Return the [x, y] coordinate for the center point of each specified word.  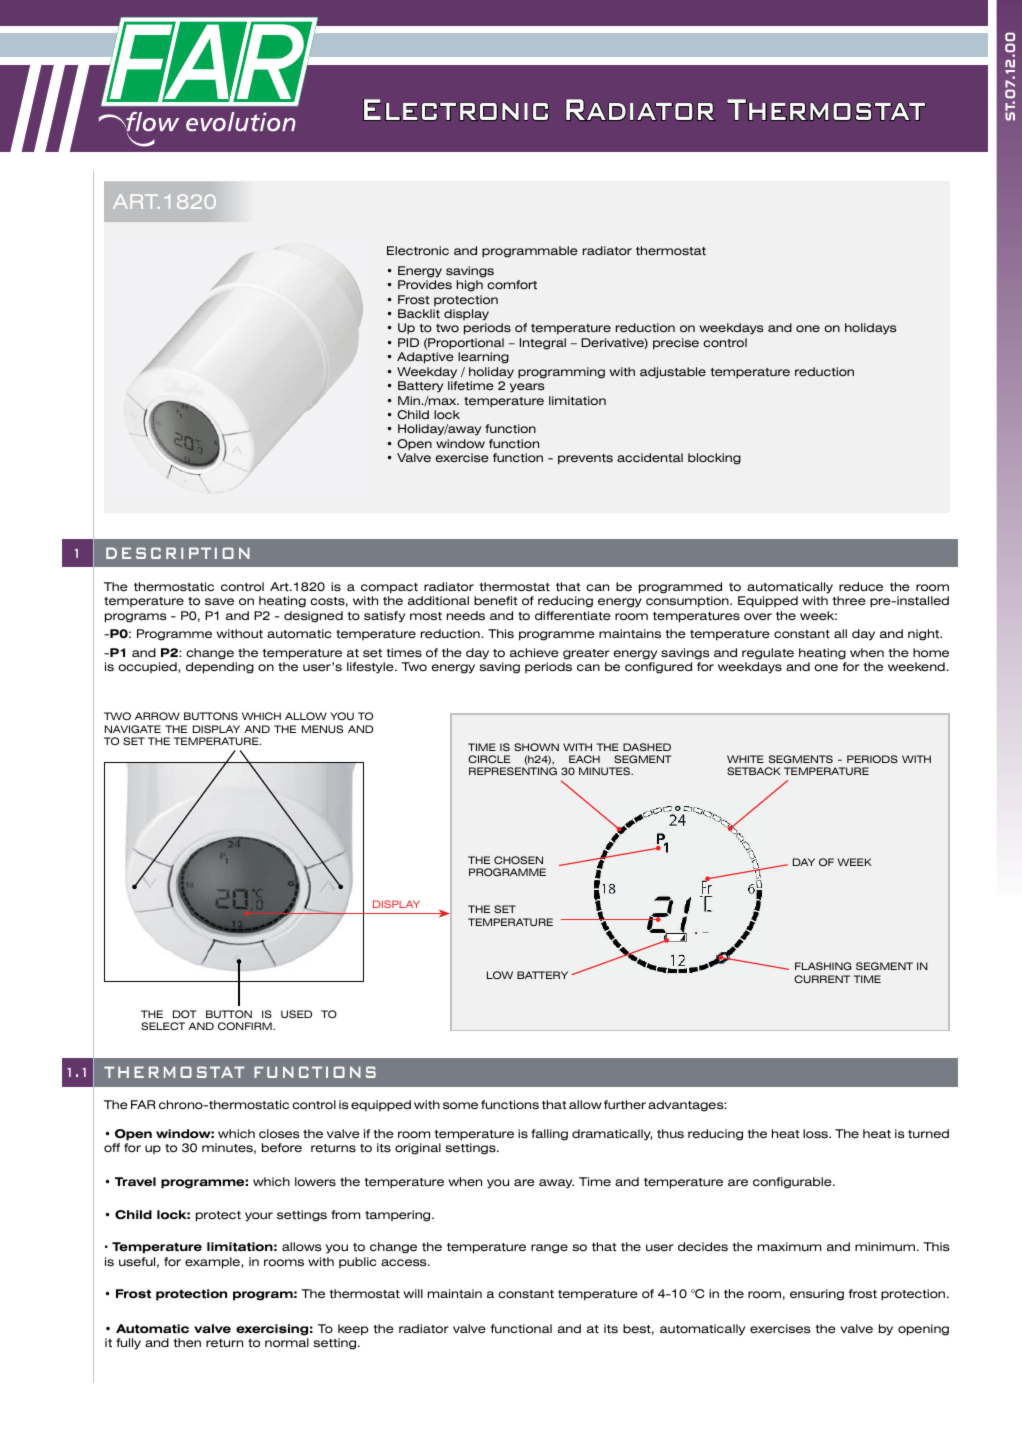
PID [408, 342]
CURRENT [822, 979]
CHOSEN [518, 860]
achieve [534, 652]
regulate [768, 654]
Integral [543, 344]
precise [676, 344]
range [549, 1249]
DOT [185, 1014]
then [187, 1343]
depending [220, 668]
